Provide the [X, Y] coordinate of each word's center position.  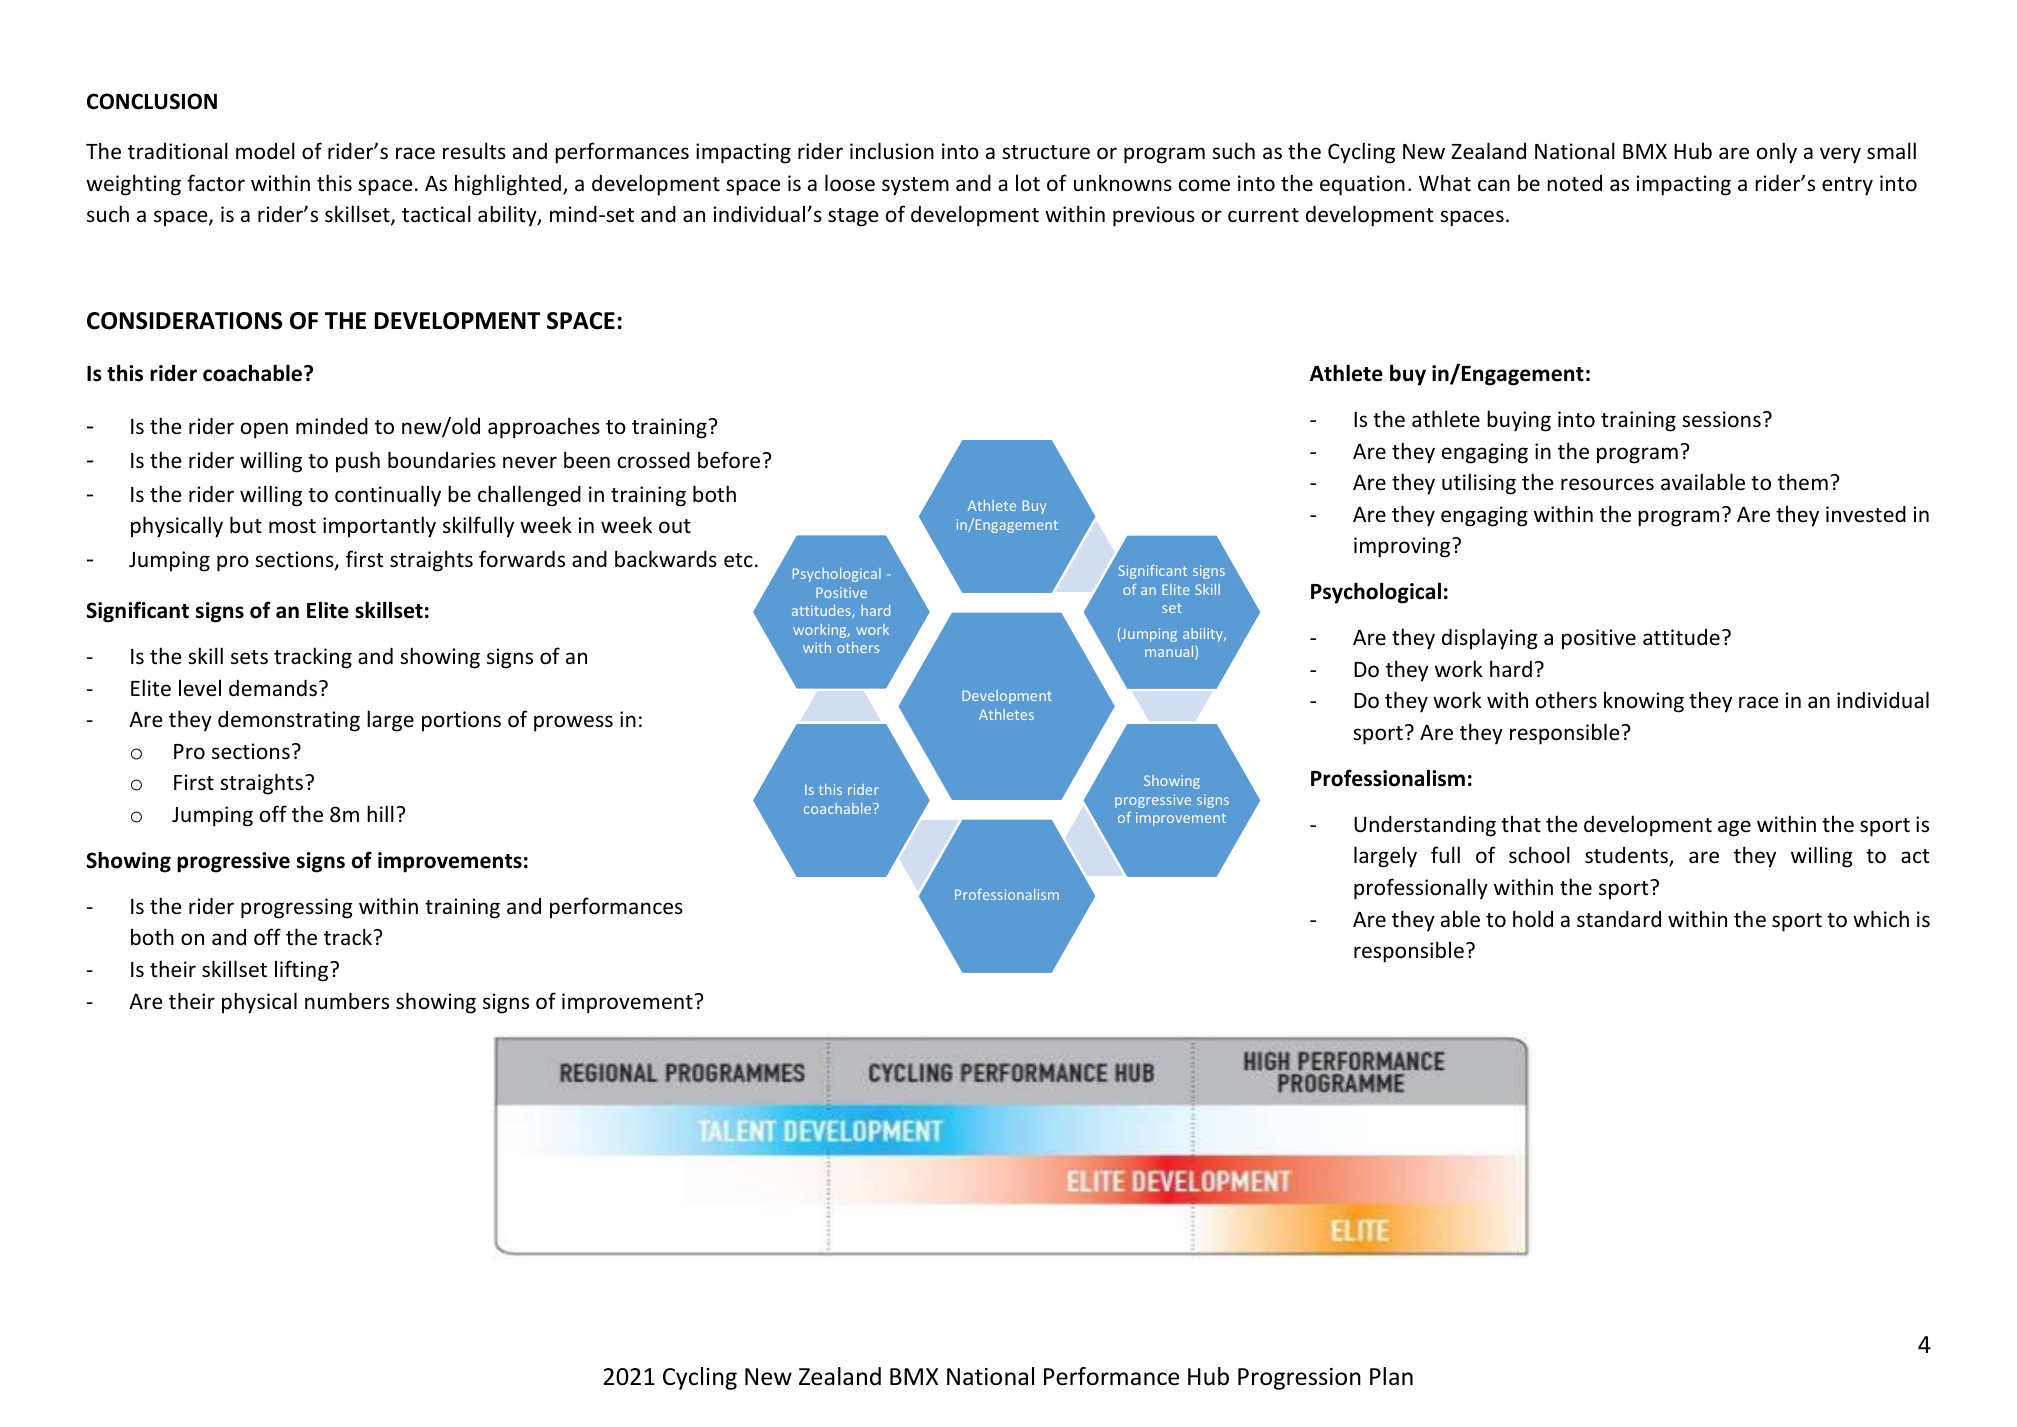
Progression [1299, 1379]
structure [1046, 152]
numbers [347, 1001]
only [1777, 153]
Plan [1391, 1376]
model [265, 151]
